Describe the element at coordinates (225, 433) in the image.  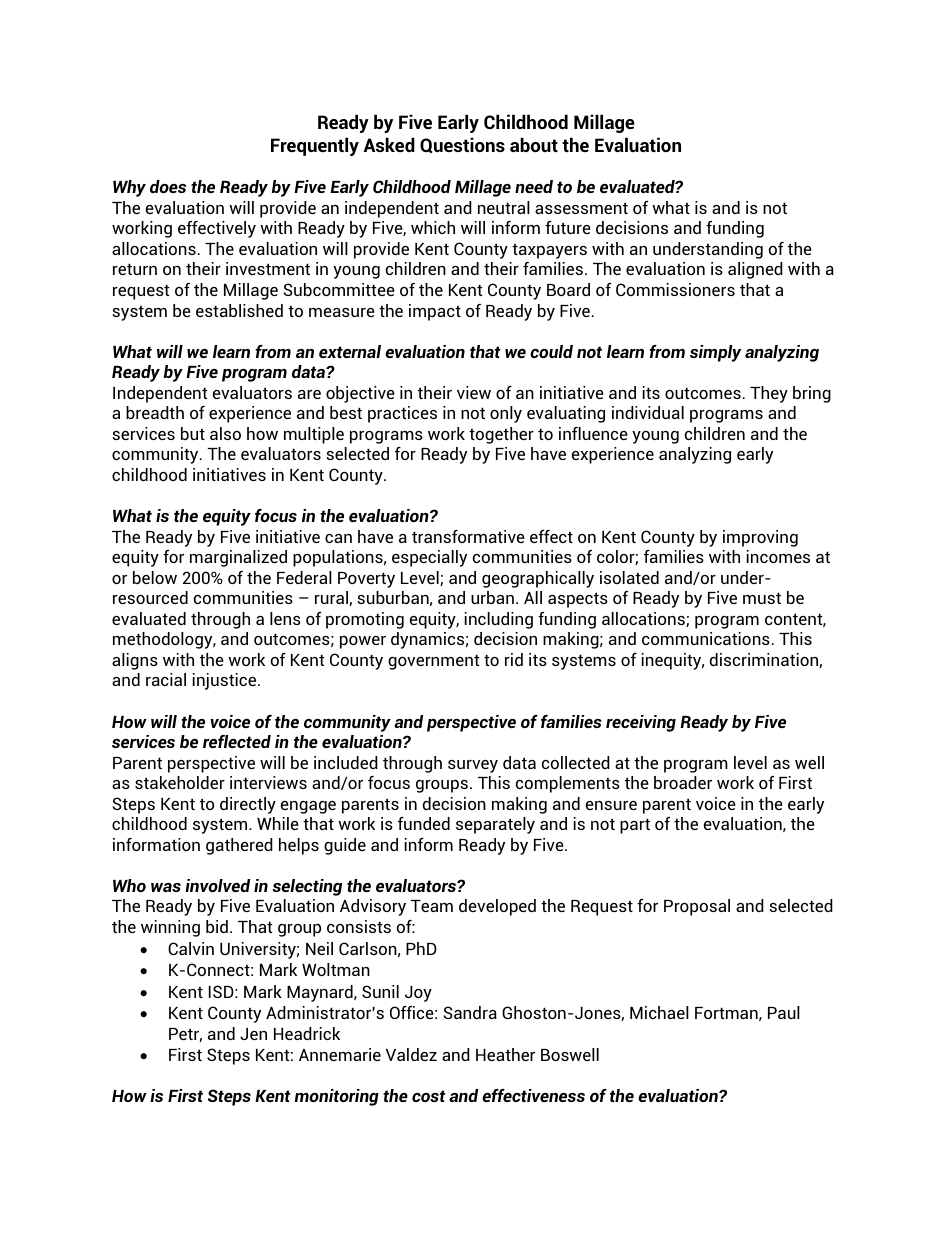
I see `also` at that location.
